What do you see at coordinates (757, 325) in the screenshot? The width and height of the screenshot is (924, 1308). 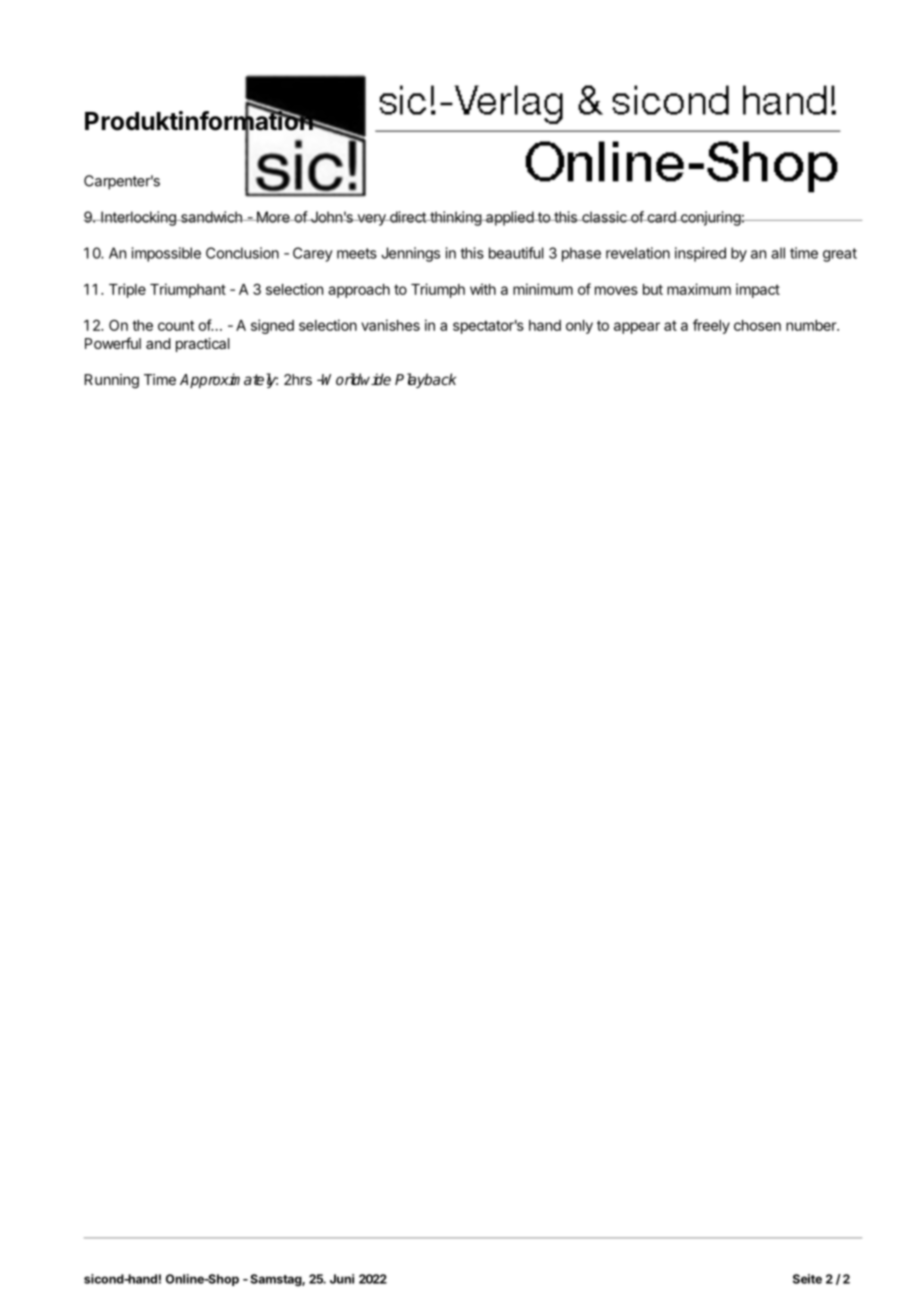 I see `chosen` at bounding box center [757, 325].
